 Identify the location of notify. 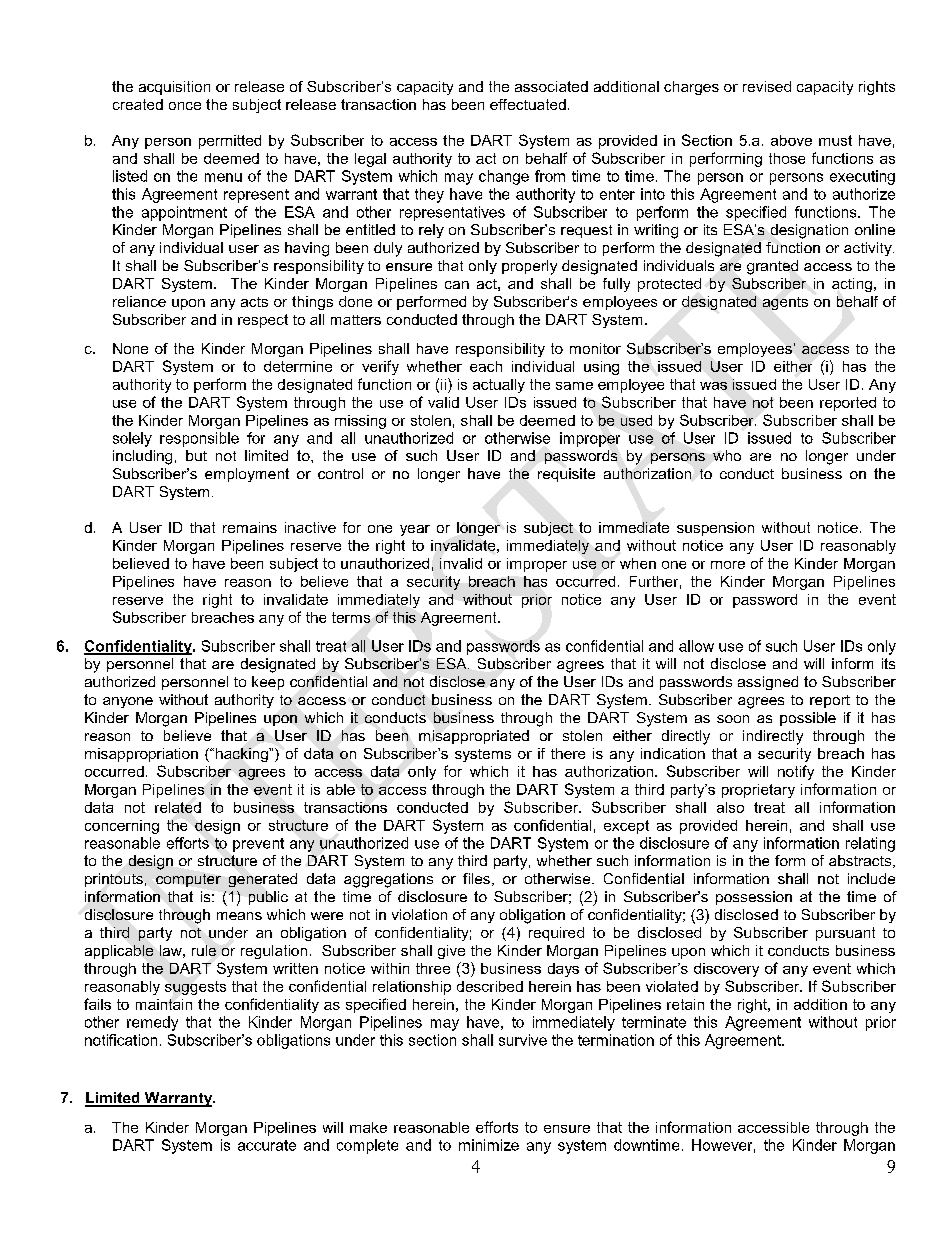
(796, 772).
